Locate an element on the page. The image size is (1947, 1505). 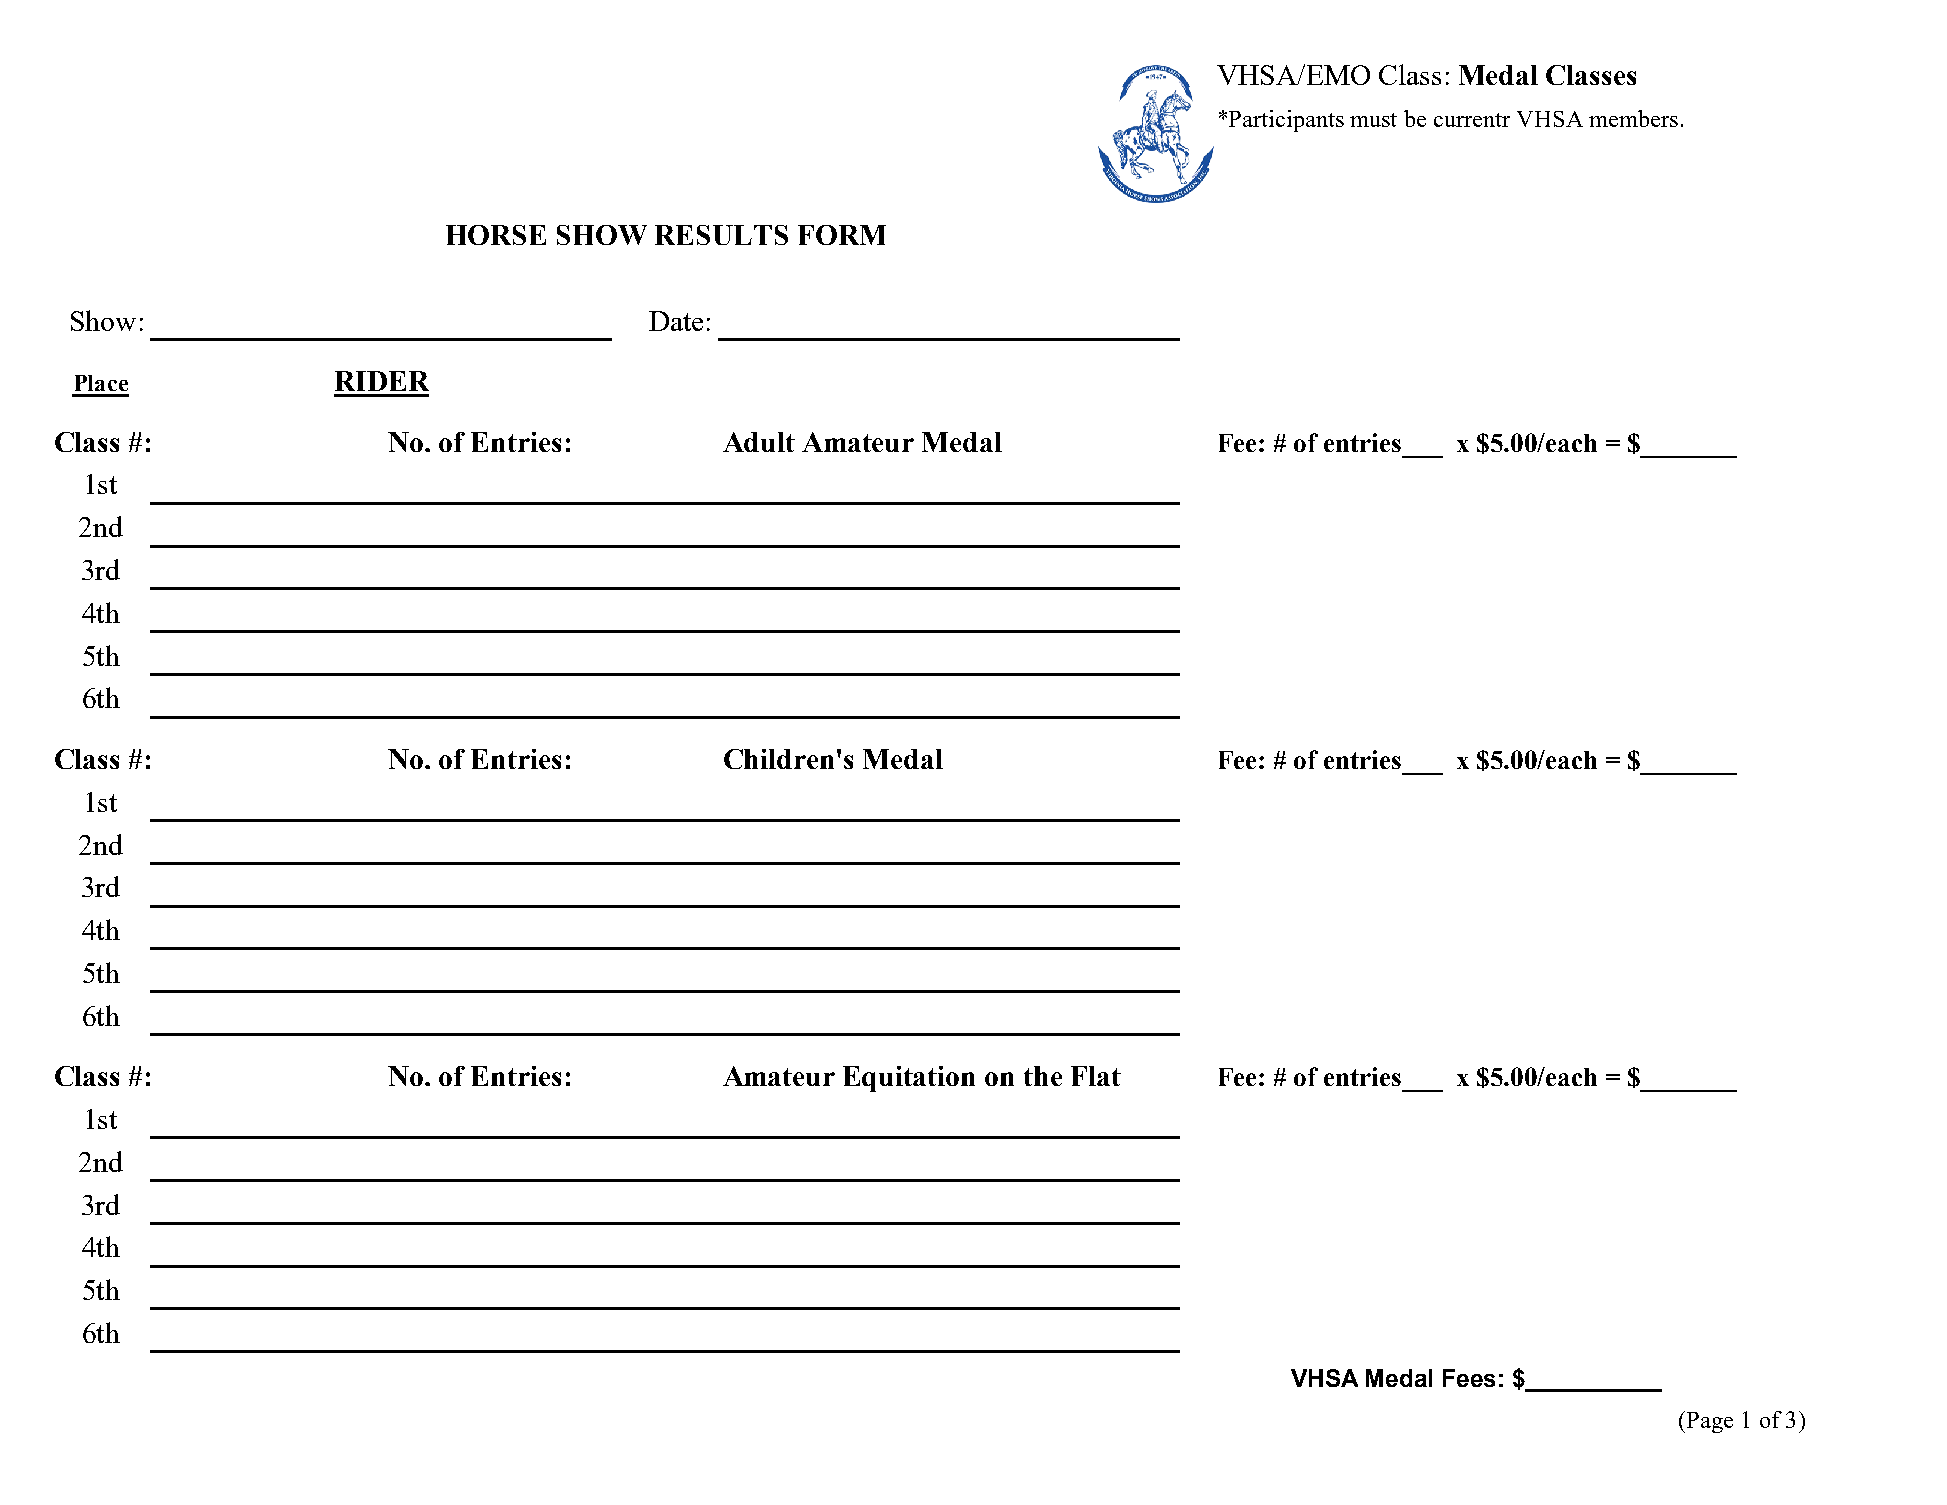
members is located at coordinates (1633, 118).
